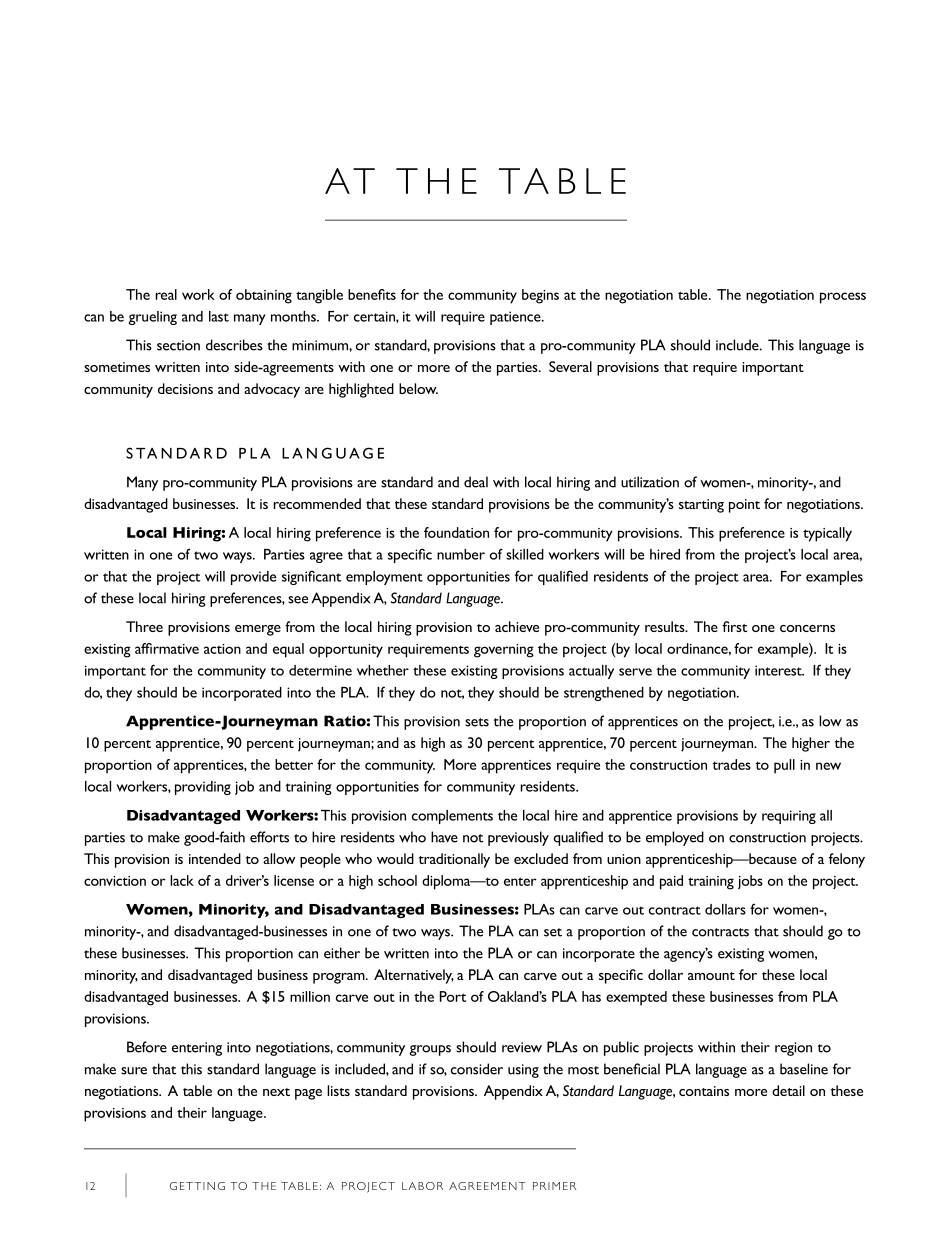 This document has height=1233, width=952. I want to click on using, so click(523, 1071).
